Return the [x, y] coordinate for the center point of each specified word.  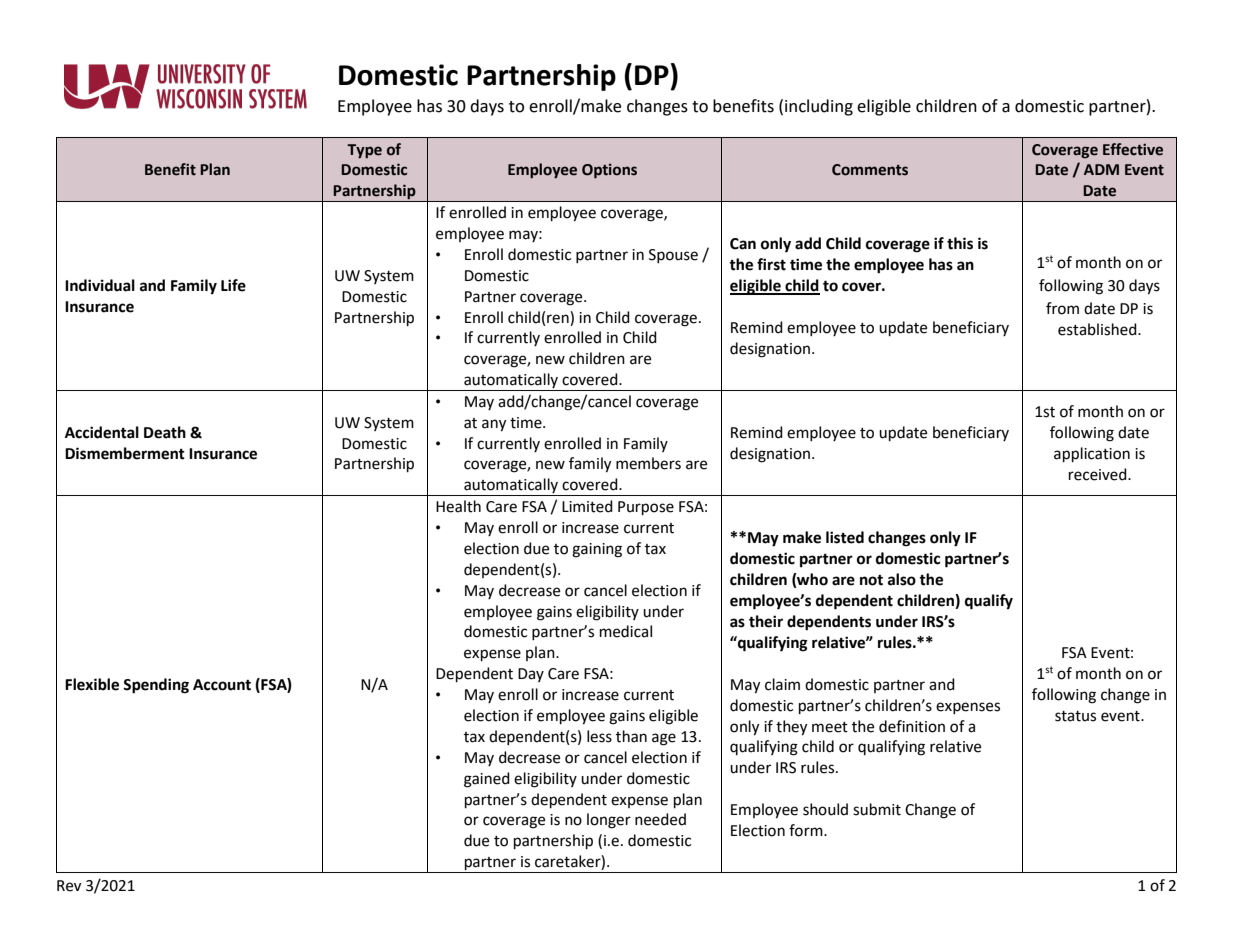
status [1075, 716]
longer [609, 821]
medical [626, 631]
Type [364, 151]
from [1062, 308]
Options [609, 171]
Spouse [673, 256]
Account [222, 685]
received [1099, 474]
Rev [69, 886]
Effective [1133, 149]
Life [233, 285]
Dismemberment [125, 453]
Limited [587, 506]
